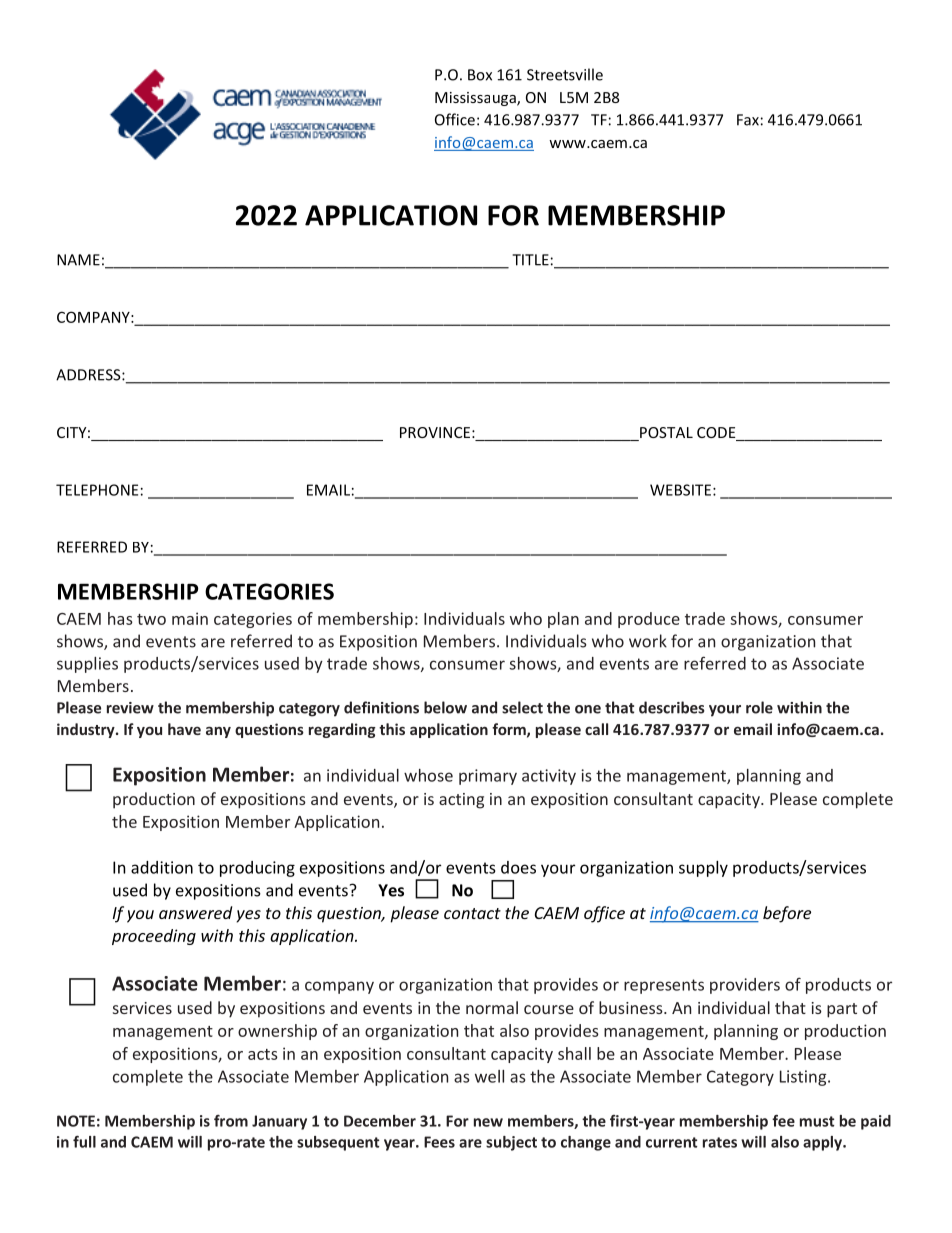 This document has width=952, height=1233. What do you see at coordinates (649, 620) in the document?
I see `produce` at bounding box center [649, 620].
